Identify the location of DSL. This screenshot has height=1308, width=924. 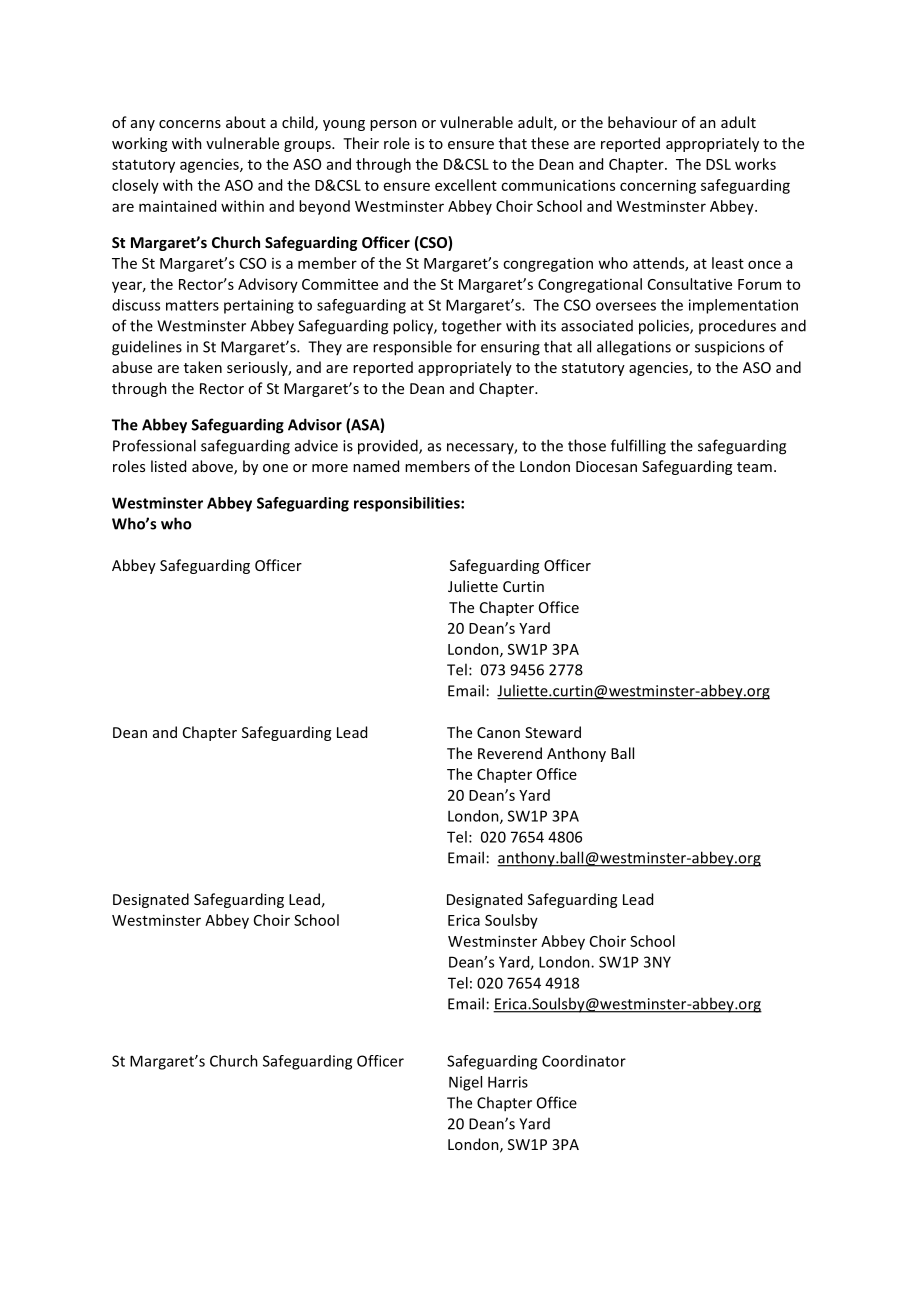
(718, 164).
